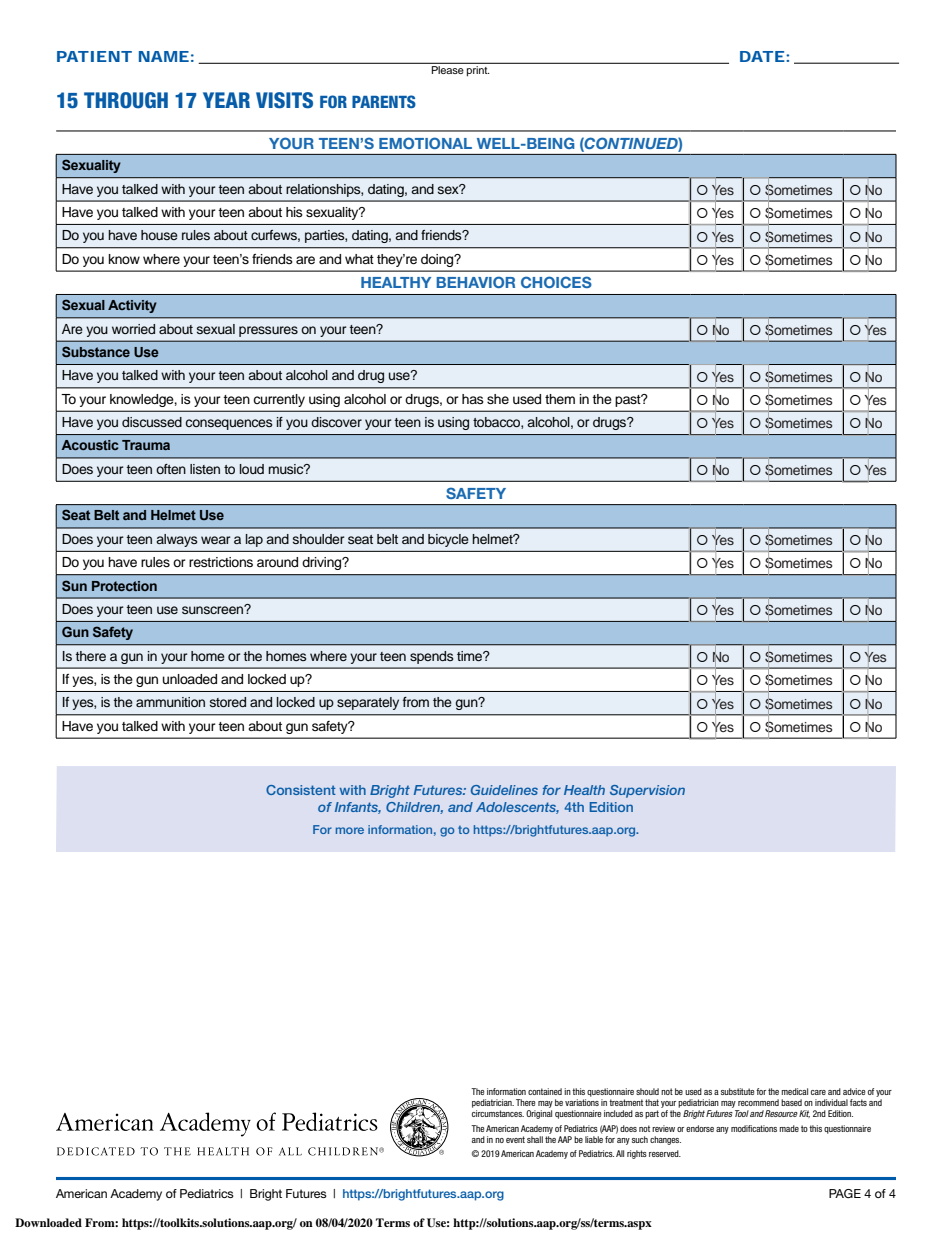  I want to click on spends, so click(432, 657).
